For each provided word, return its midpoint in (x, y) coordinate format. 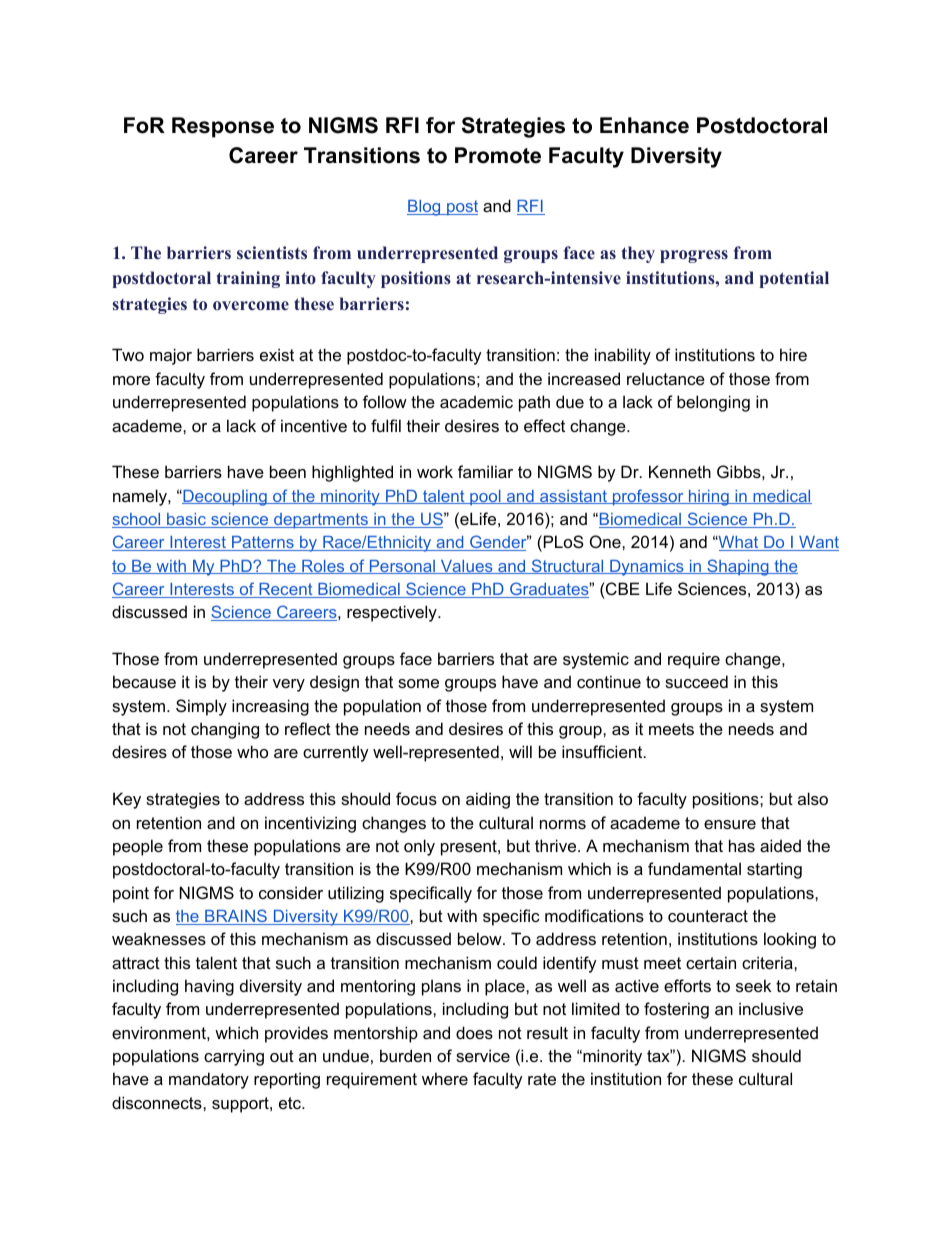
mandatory (209, 1080)
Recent (286, 590)
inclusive (771, 1008)
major (171, 356)
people (138, 847)
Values (466, 567)
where (445, 1078)
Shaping (738, 567)
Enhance (644, 125)
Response (223, 127)
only (419, 847)
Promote (498, 155)
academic (476, 401)
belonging (713, 403)
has (742, 845)
